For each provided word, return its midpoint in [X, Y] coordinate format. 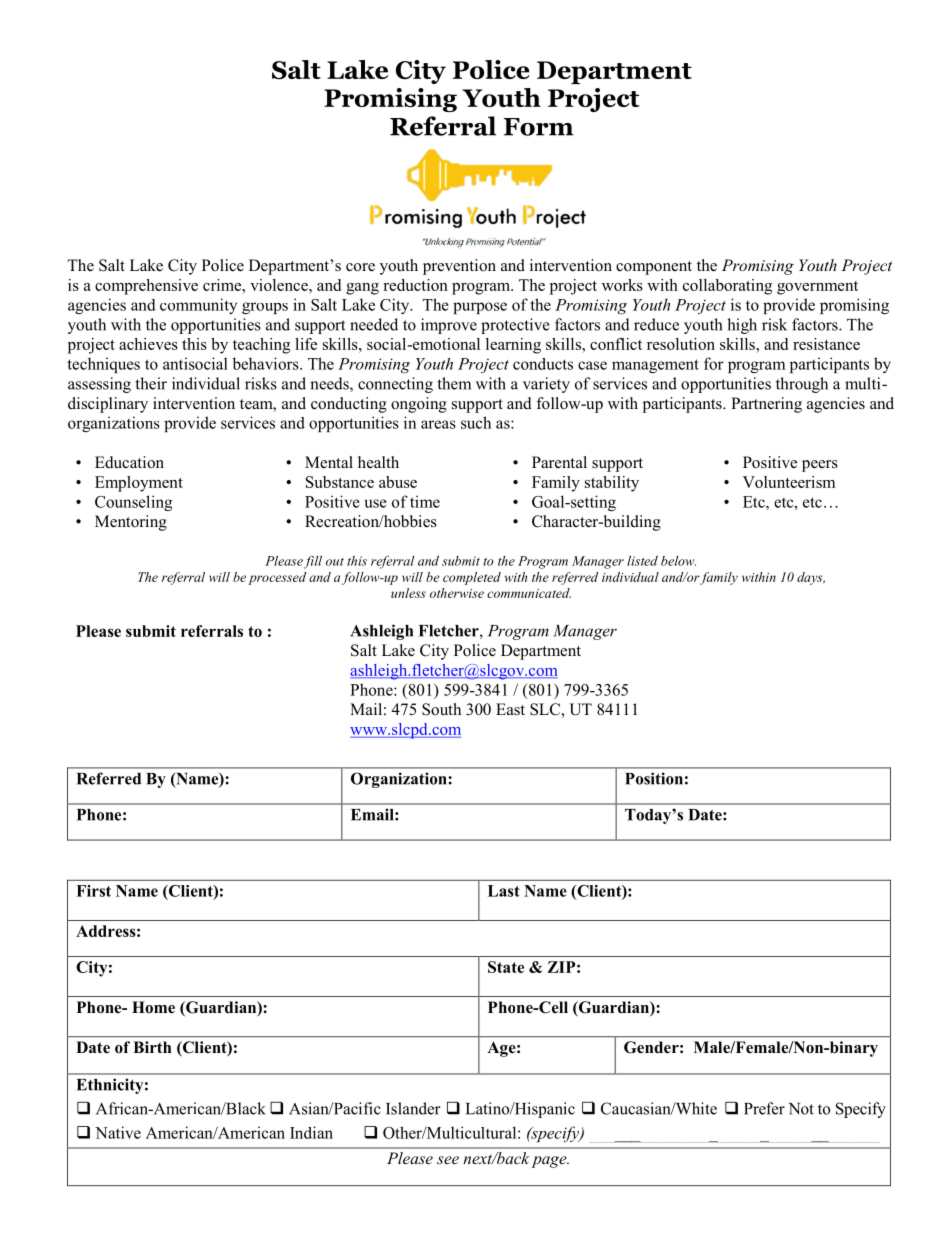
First [93, 891]
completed [472, 578]
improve [449, 326]
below [678, 561]
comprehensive [146, 287]
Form [539, 127]
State [506, 967]
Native [118, 1132]
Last [504, 891]
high [742, 326]
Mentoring [131, 523]
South [441, 709]
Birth [152, 1047]
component [654, 268]
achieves [148, 344]
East [510, 709]
